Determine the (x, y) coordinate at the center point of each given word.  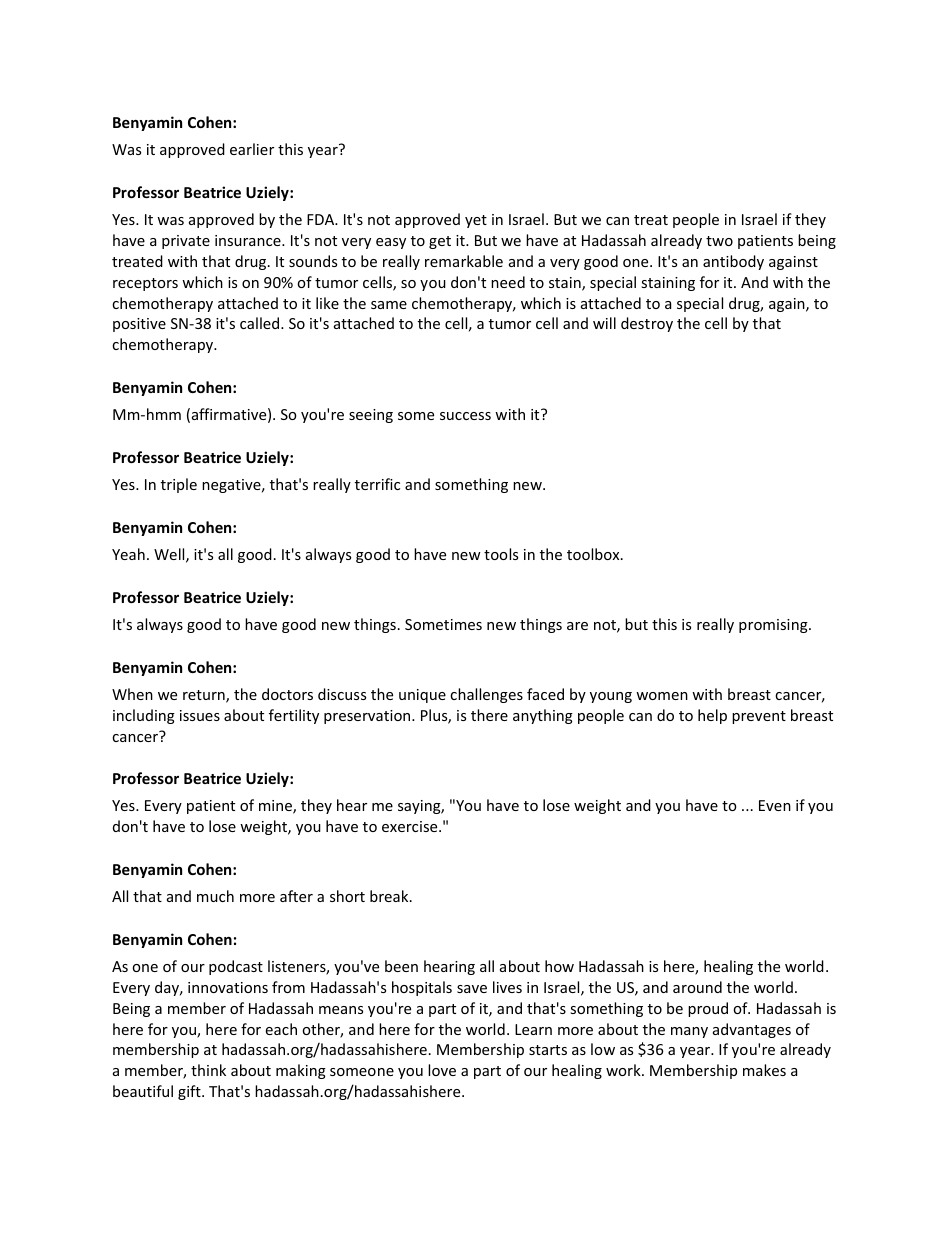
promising (774, 626)
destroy (647, 324)
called (261, 323)
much (215, 896)
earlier (252, 149)
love (442, 1070)
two (719, 241)
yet (476, 221)
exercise (411, 826)
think (208, 1070)
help (712, 716)
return (205, 696)
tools (501, 554)
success (465, 416)
